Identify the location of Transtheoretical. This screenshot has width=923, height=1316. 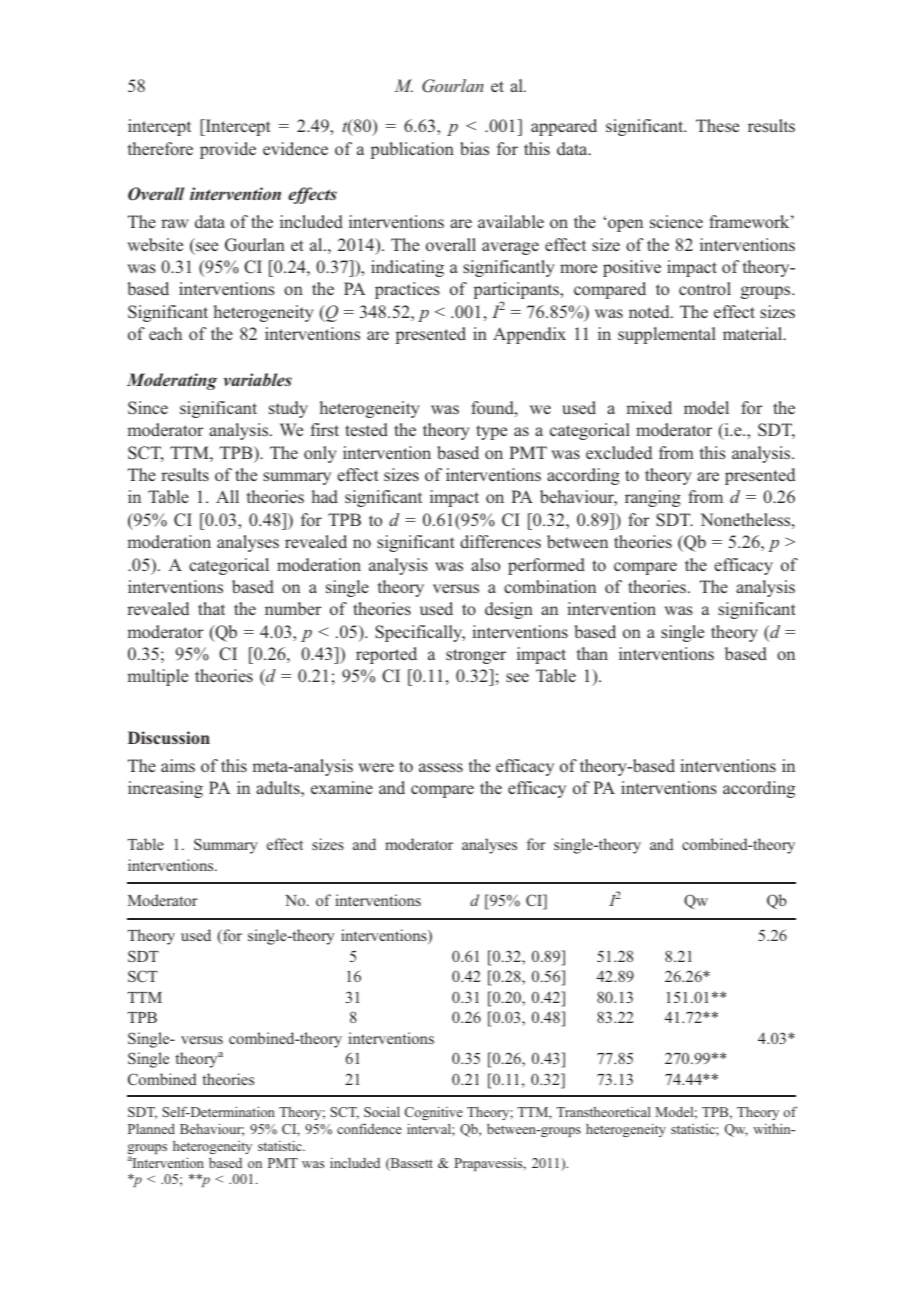
(603, 1111).
